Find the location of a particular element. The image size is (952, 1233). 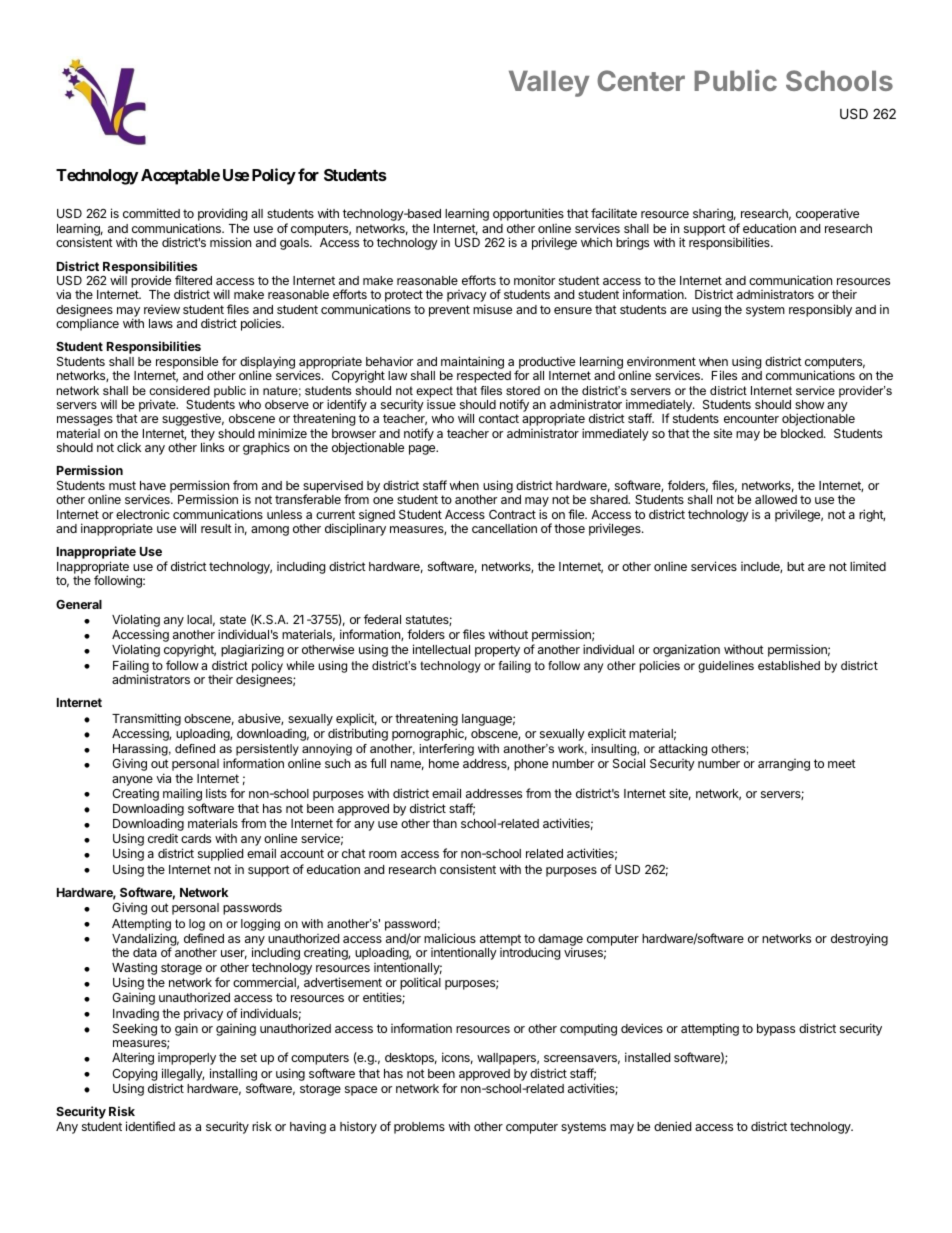

property is located at coordinates (497, 651).
